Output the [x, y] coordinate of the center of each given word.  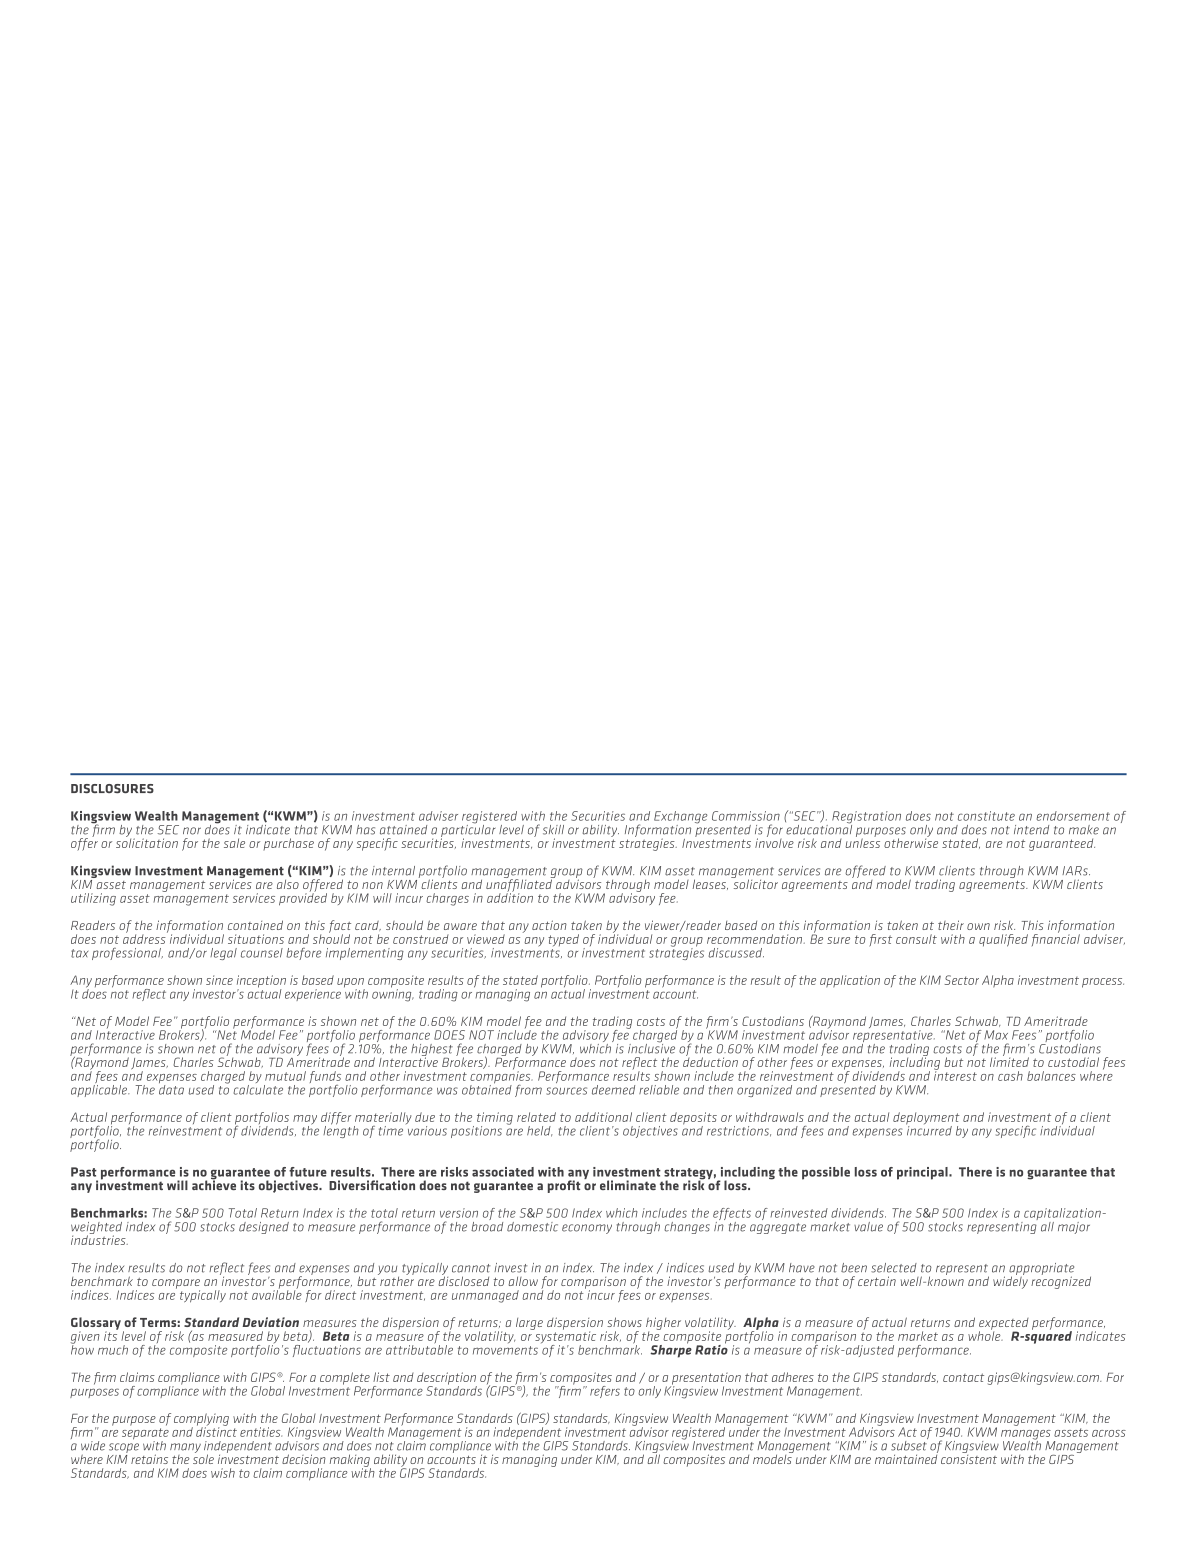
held [540, 1131]
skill [553, 830]
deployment [926, 1119]
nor [192, 831]
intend [1031, 830]
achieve [214, 1184]
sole [203, 1458]
